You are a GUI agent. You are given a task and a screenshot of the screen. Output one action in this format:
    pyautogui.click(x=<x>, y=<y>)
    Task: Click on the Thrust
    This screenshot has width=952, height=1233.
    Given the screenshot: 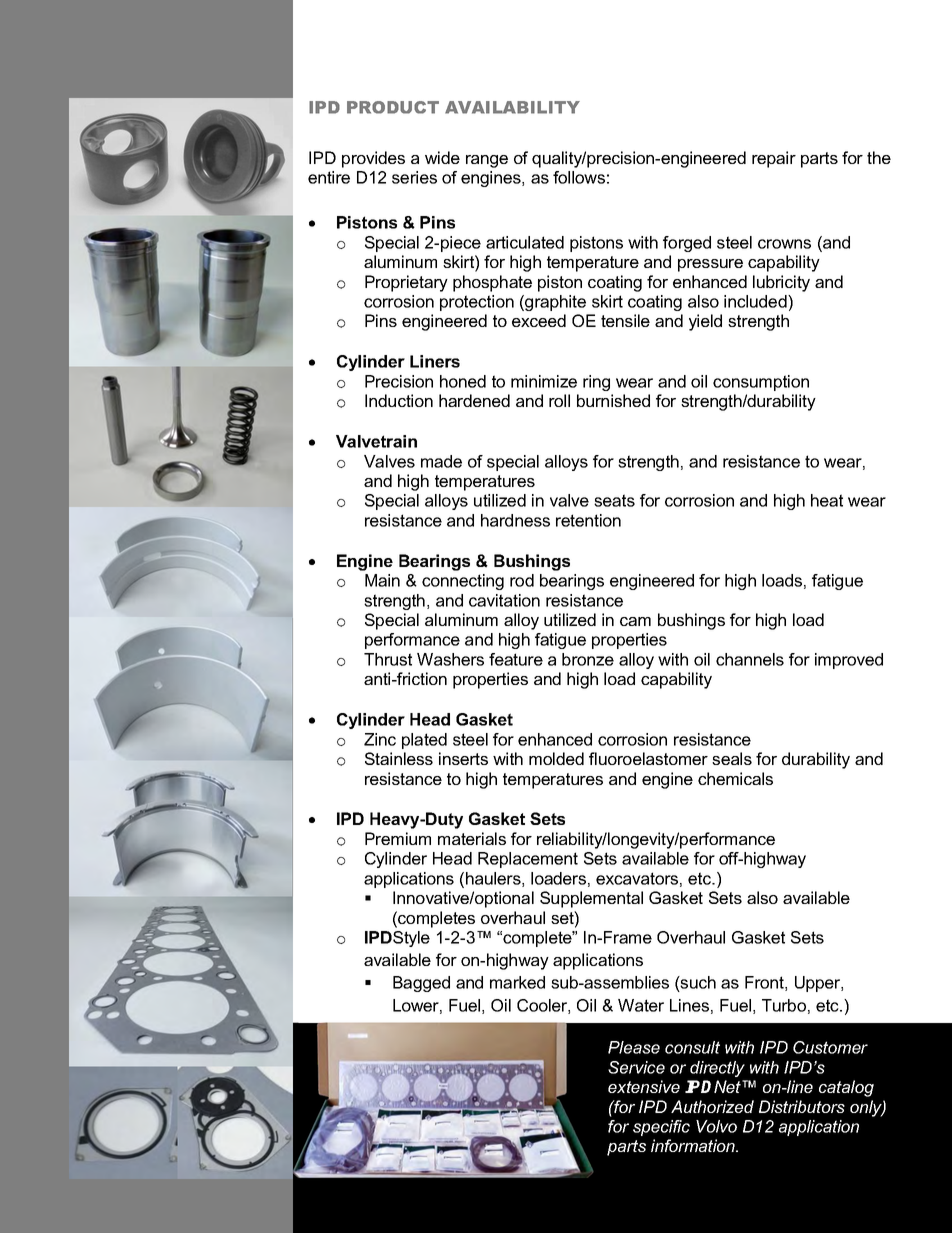 What is the action you would take?
    pyautogui.click(x=388, y=659)
